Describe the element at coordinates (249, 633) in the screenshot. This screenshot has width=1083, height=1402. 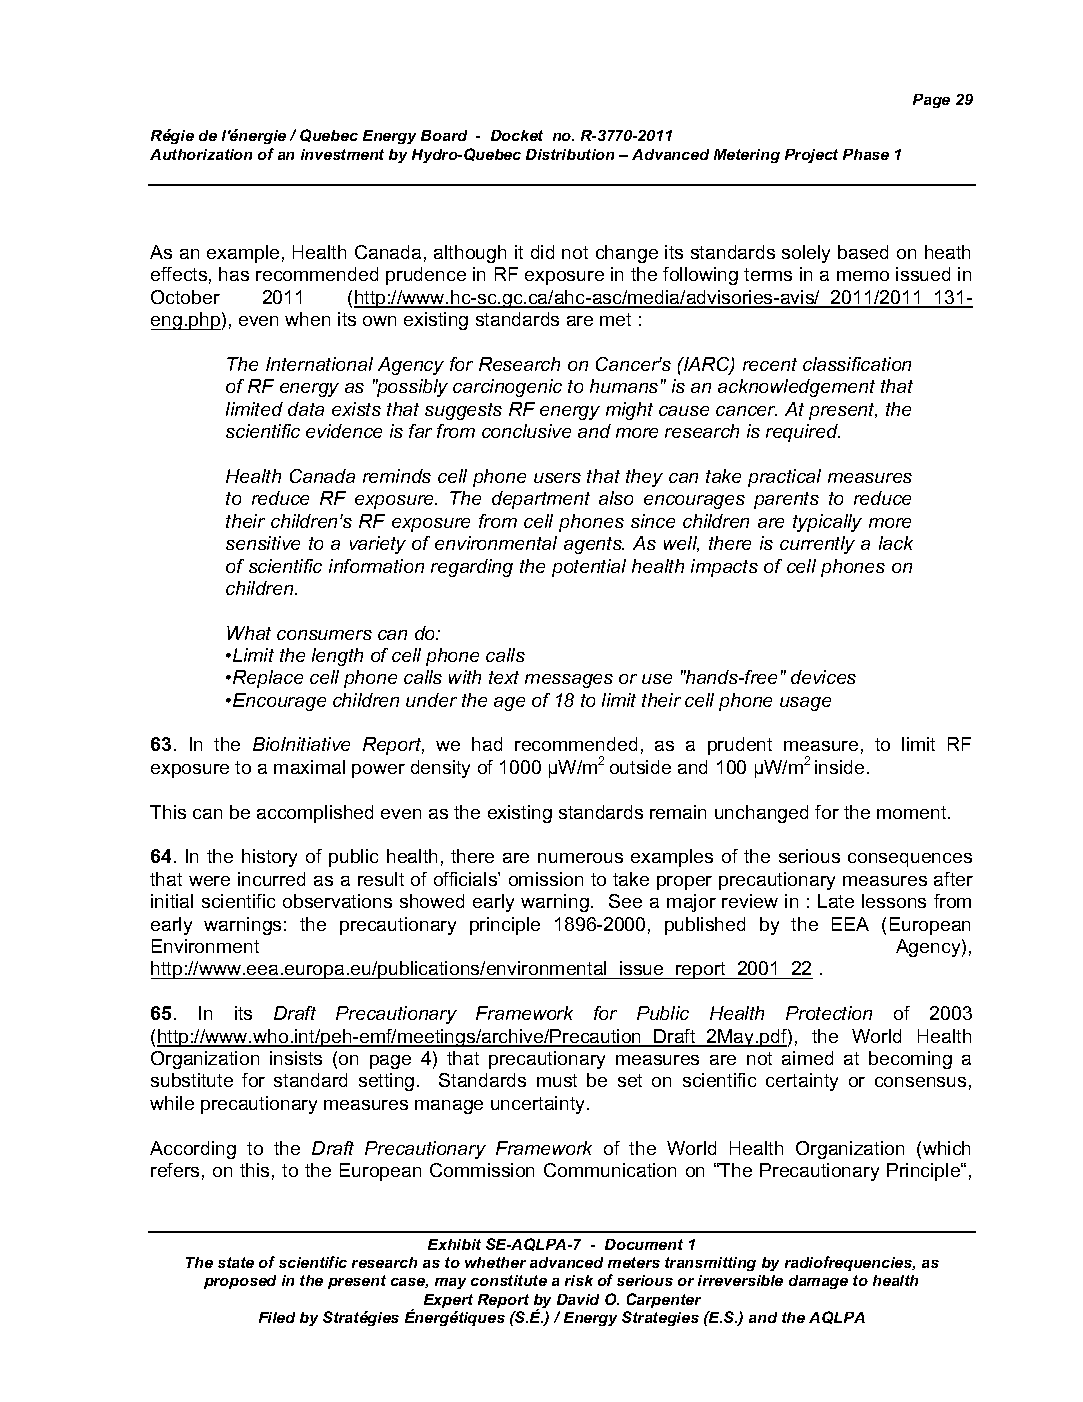
I see `What` at that location.
